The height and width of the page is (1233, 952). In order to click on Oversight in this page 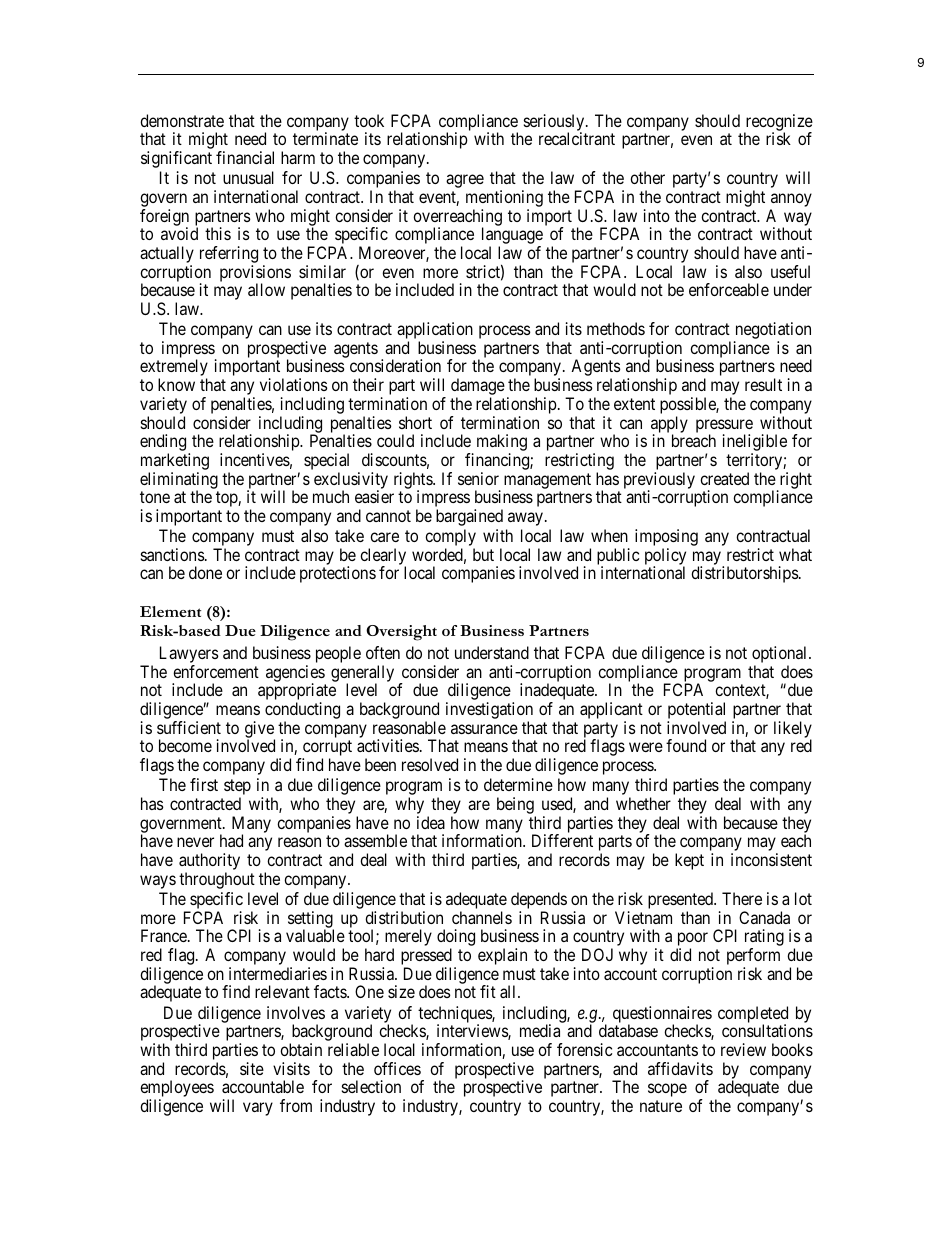, I will do `click(401, 633)`.
